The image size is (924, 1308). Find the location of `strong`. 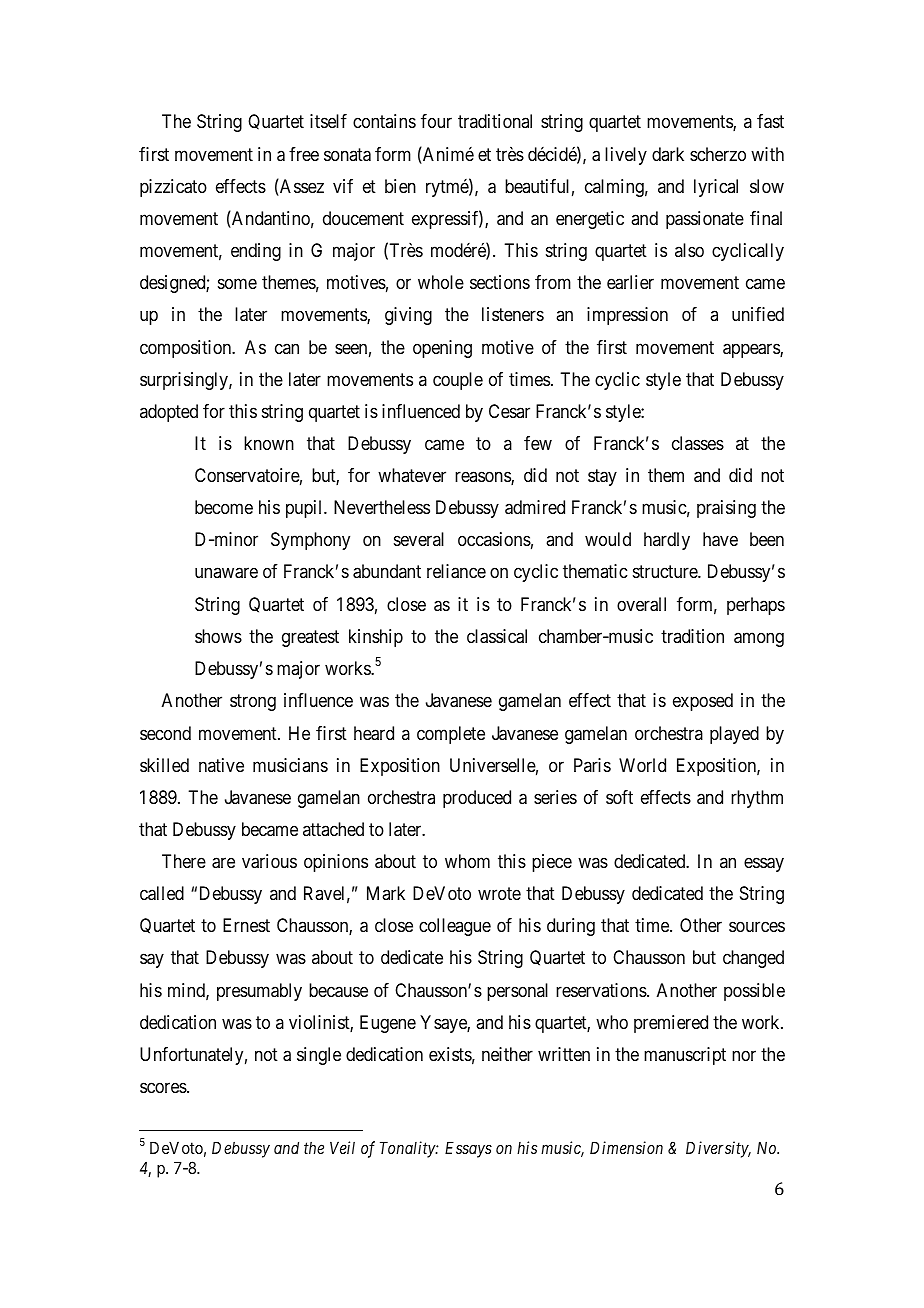

strong is located at coordinates (253, 702).
